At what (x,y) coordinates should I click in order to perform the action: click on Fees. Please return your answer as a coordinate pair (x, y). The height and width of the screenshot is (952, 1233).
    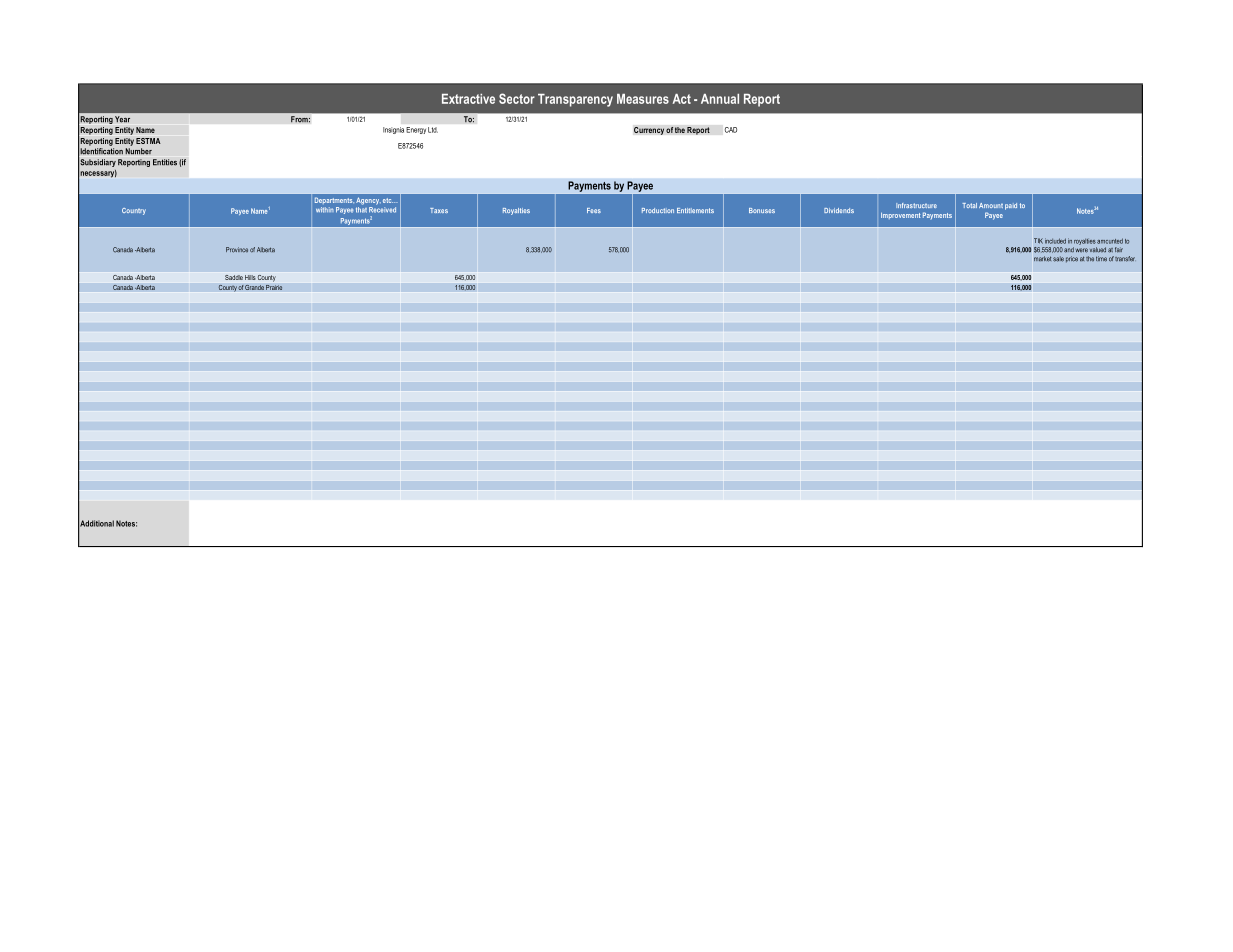
    Looking at the image, I should click on (594, 210).
